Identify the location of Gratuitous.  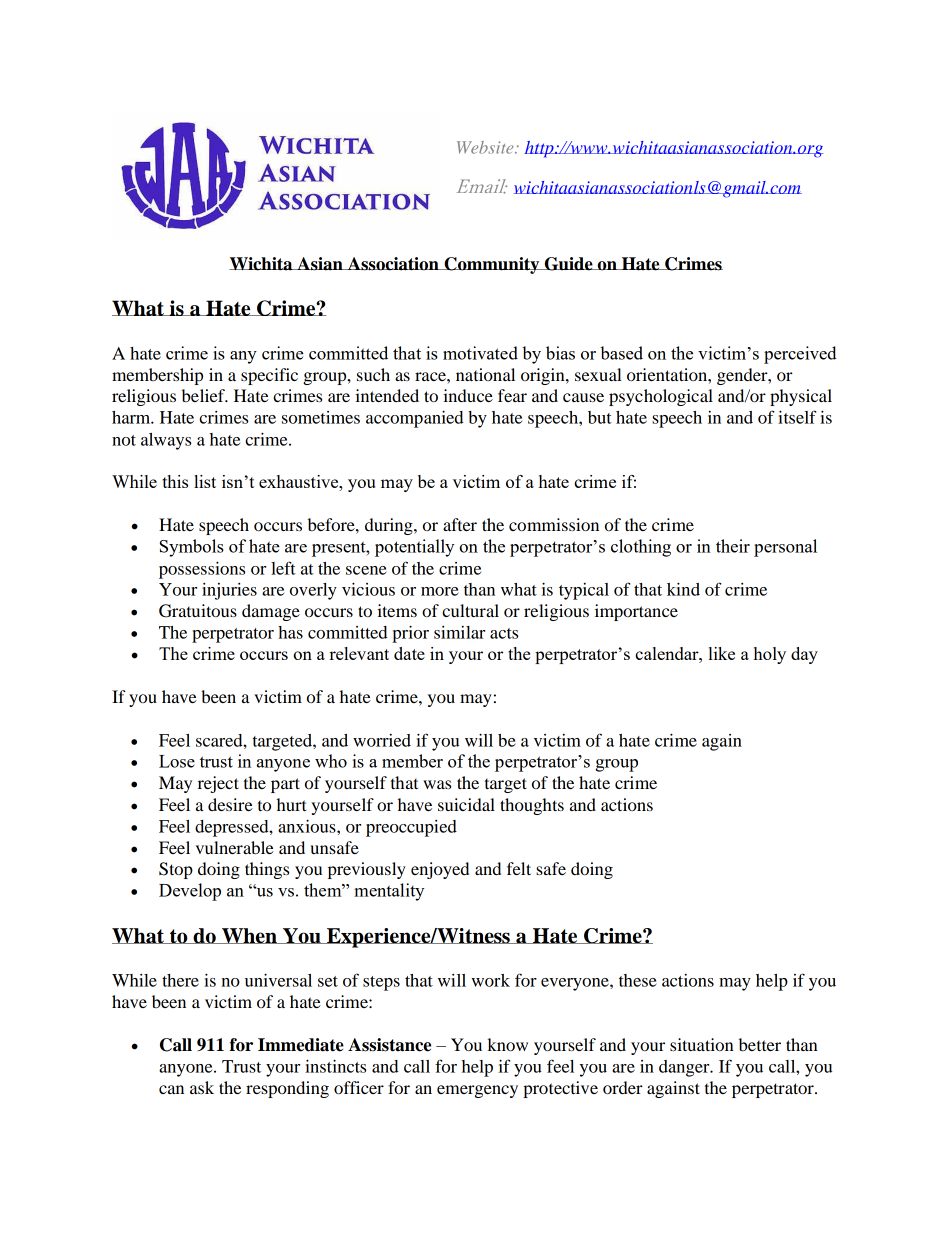
(198, 611).
